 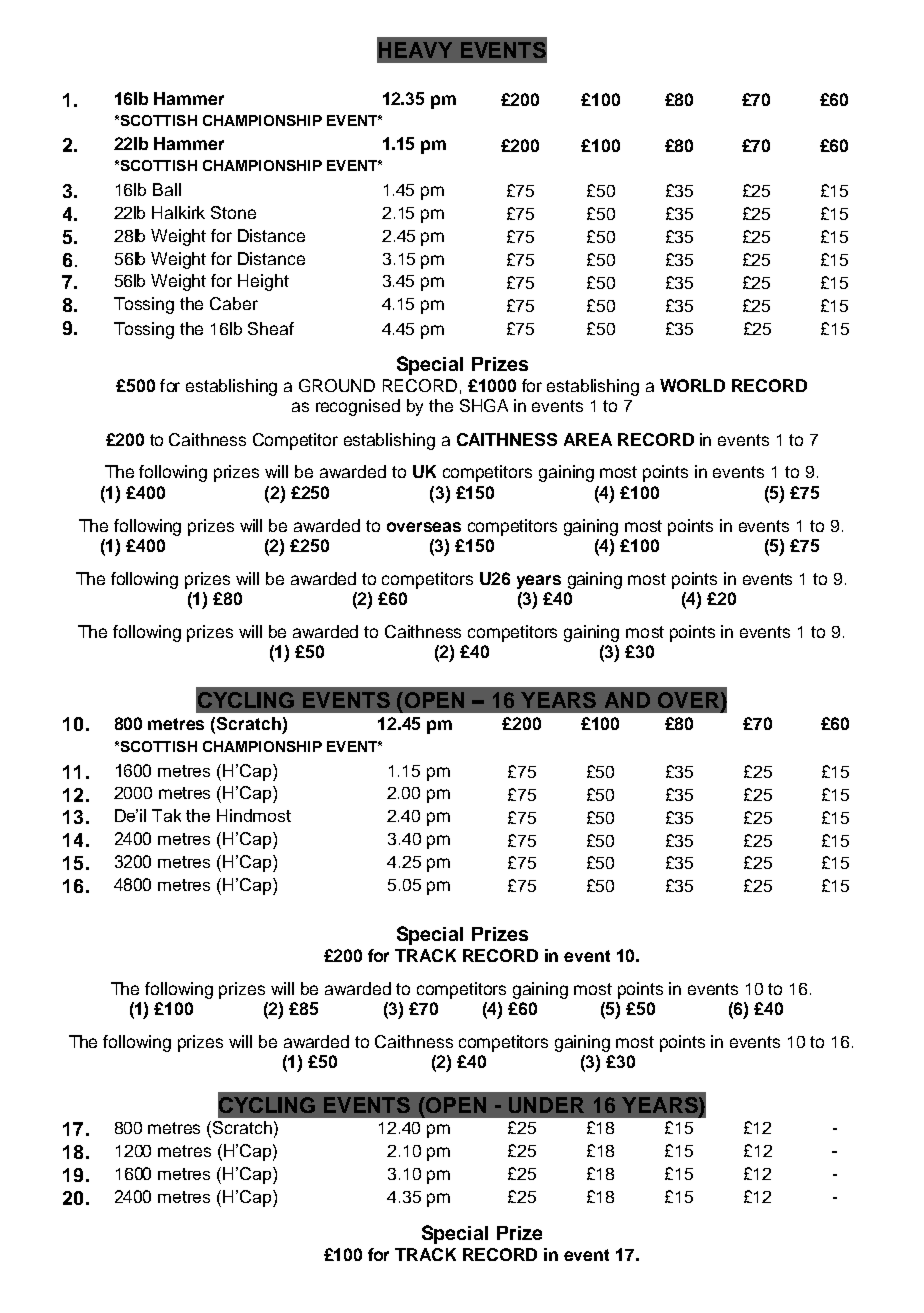 What do you see at coordinates (167, 189) in the screenshot?
I see `Ball` at bounding box center [167, 189].
